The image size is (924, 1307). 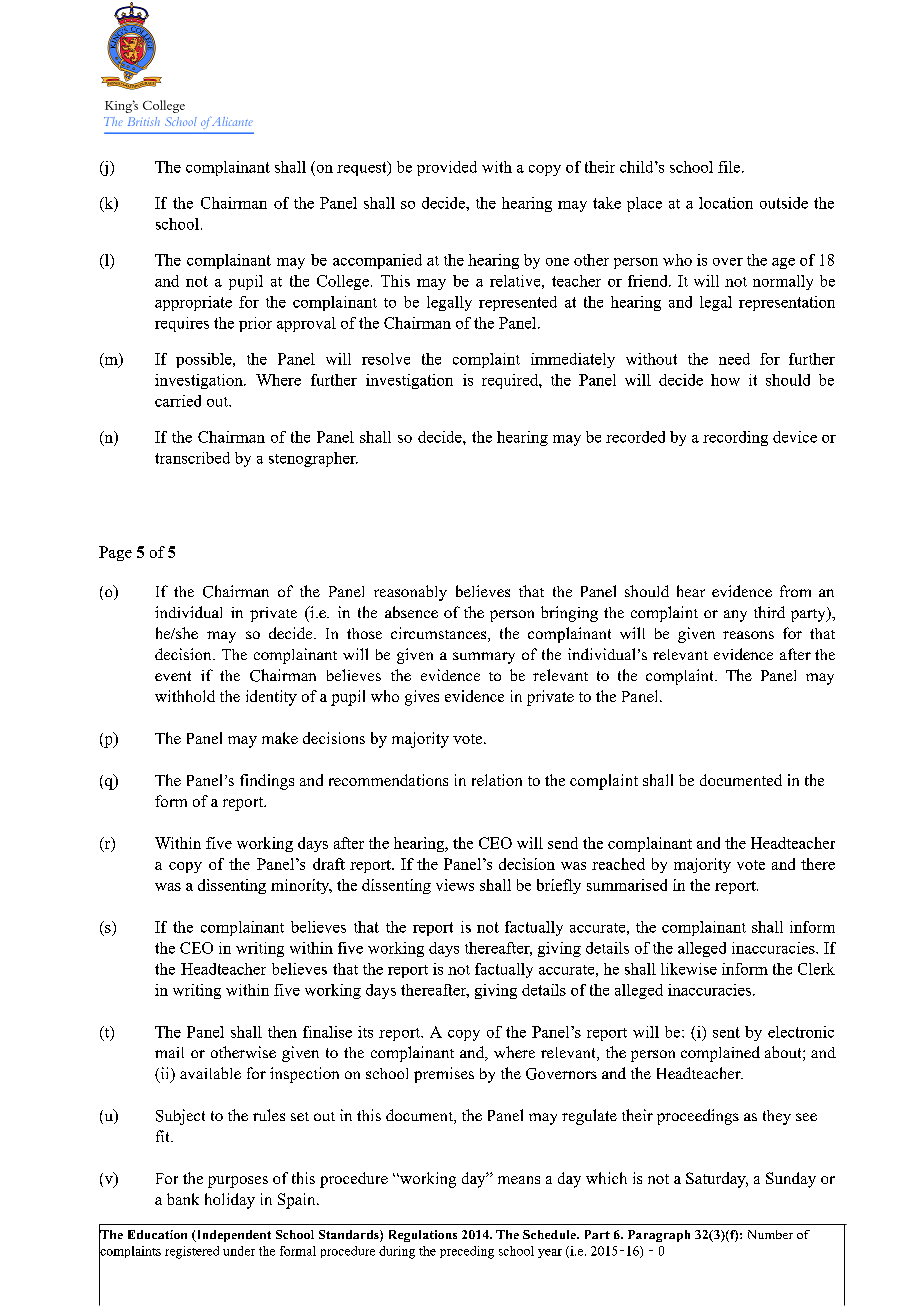 I want to click on appropriate, so click(x=193, y=303).
